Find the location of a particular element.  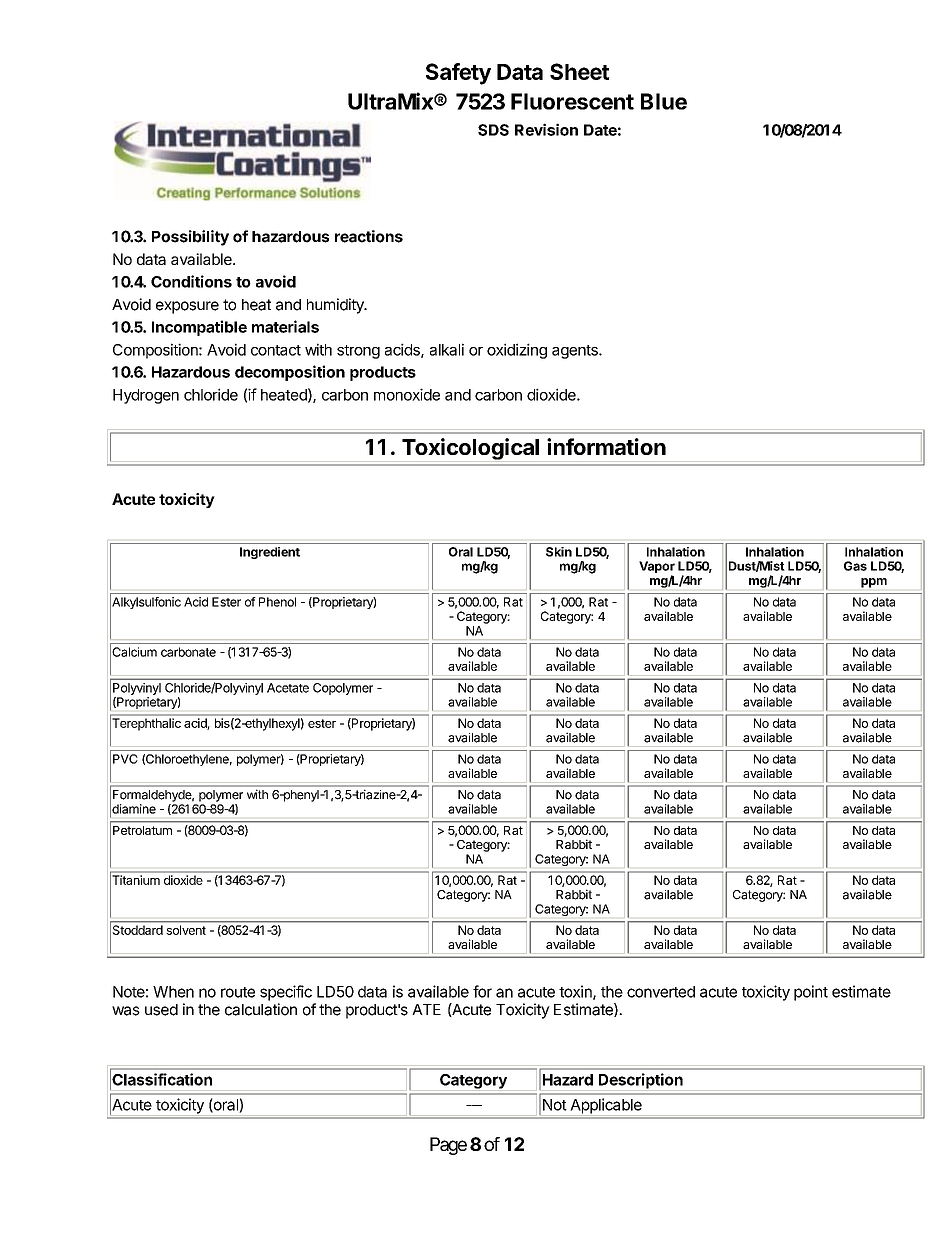

SDS is located at coordinates (493, 130).
